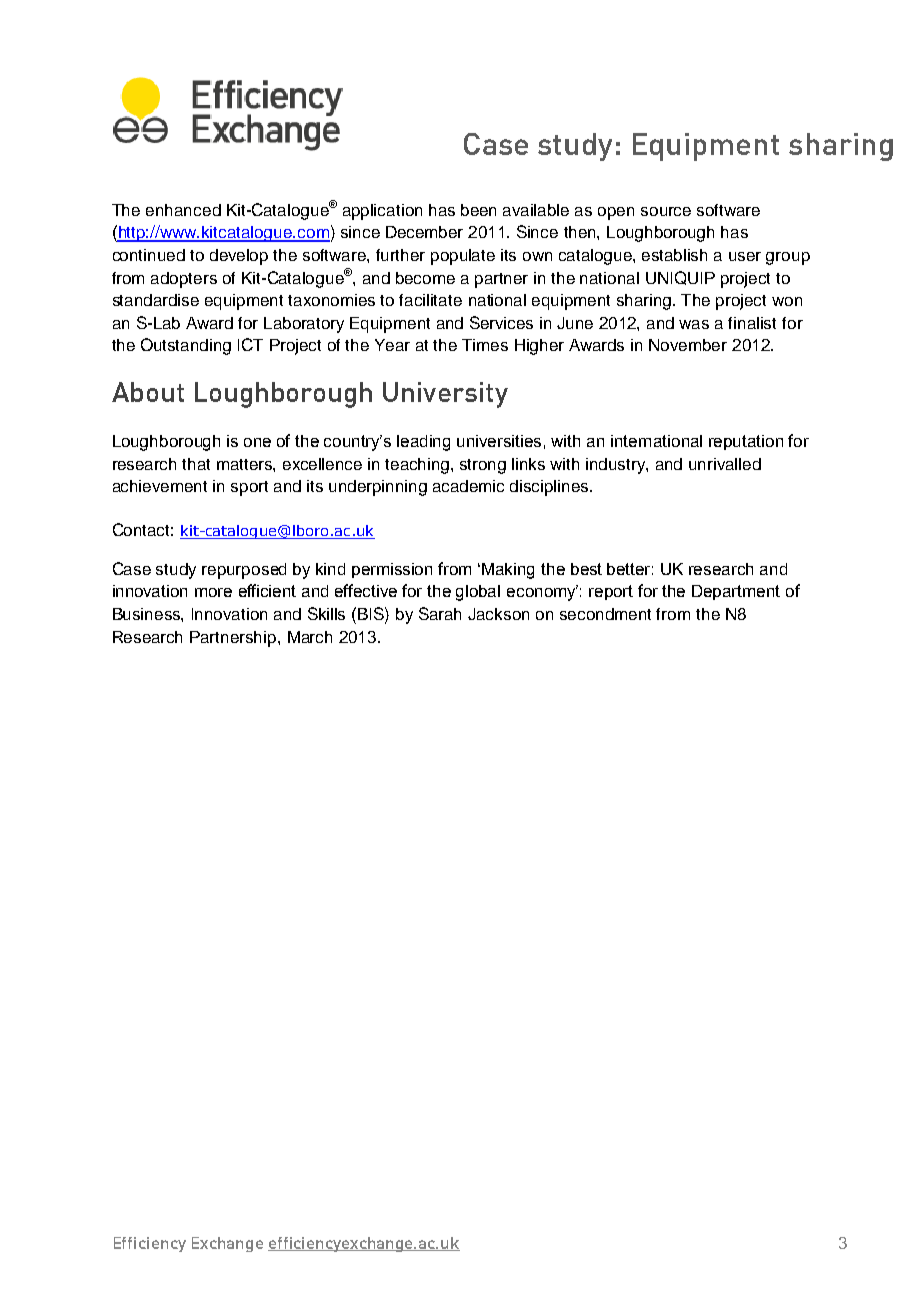  What do you see at coordinates (249, 488) in the page?
I see `sport` at bounding box center [249, 488].
